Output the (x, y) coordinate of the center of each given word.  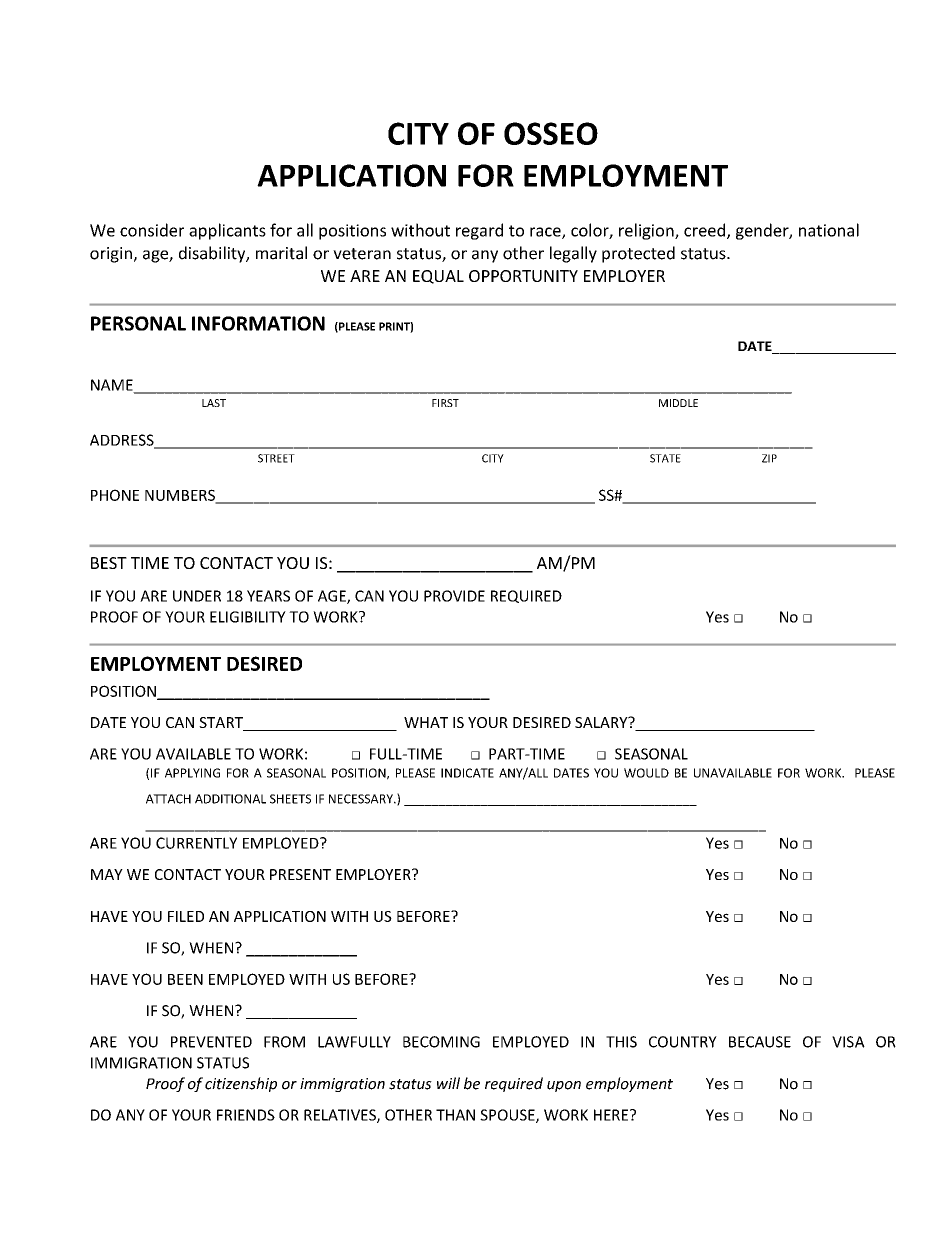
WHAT (426, 722)
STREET (276, 458)
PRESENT (300, 874)
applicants (227, 231)
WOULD (646, 773)
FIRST (445, 403)
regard (479, 231)
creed (704, 230)
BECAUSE (760, 1042)
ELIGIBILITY (248, 617)
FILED (186, 916)
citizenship (241, 1084)
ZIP (769, 458)
